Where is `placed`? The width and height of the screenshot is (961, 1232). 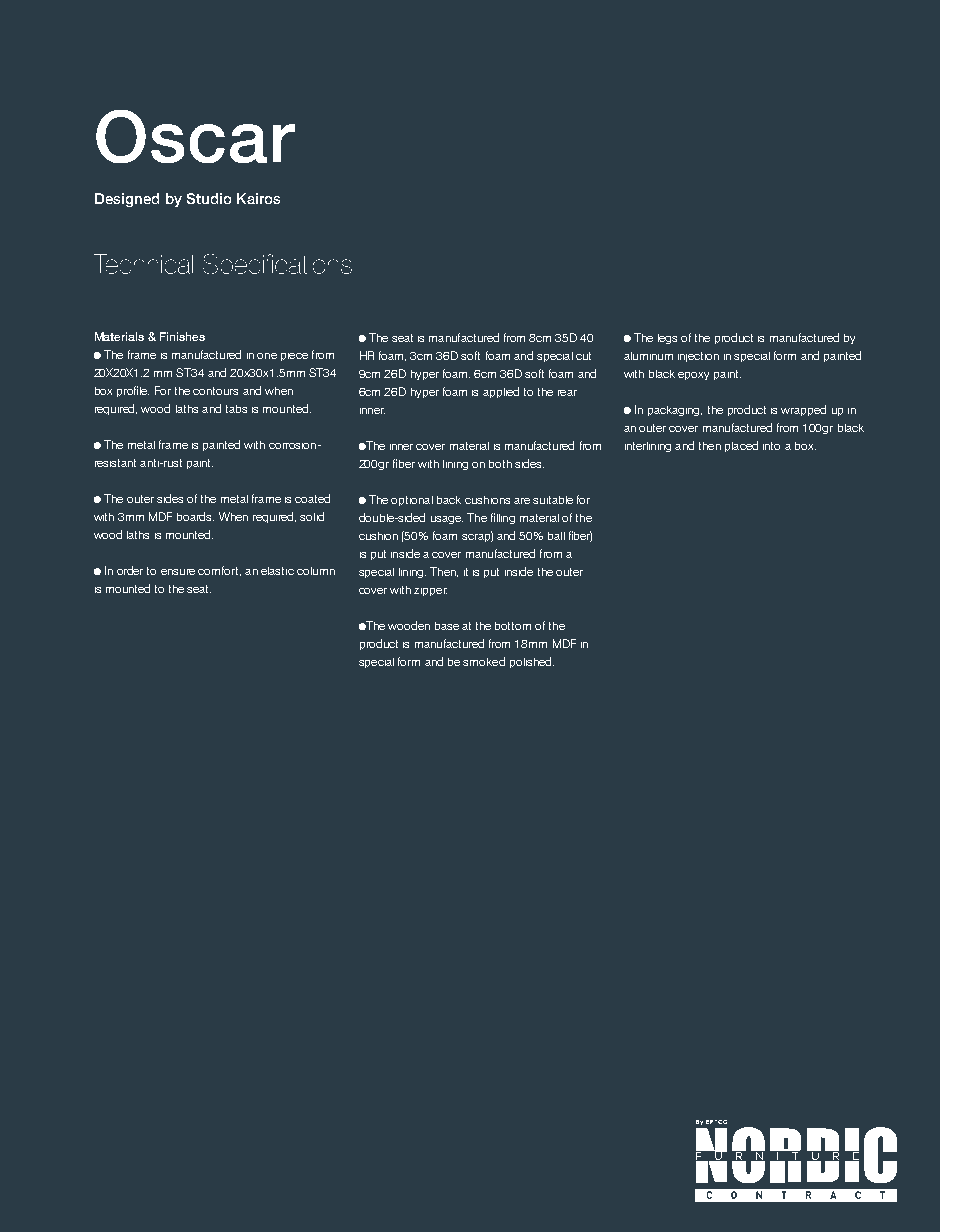
placed is located at coordinates (741, 446).
